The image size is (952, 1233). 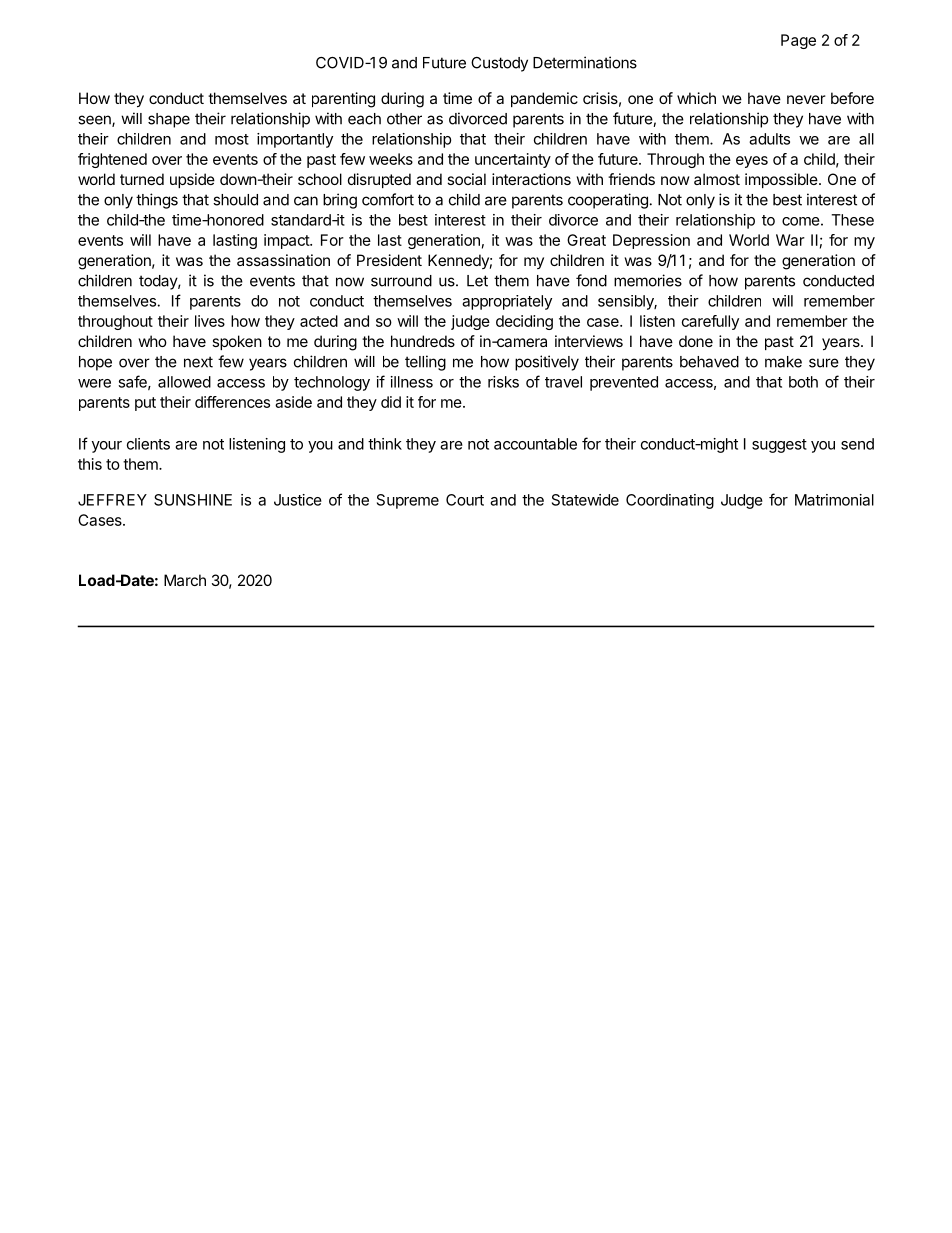 What do you see at coordinates (210, 321) in the document?
I see `lives` at bounding box center [210, 321].
